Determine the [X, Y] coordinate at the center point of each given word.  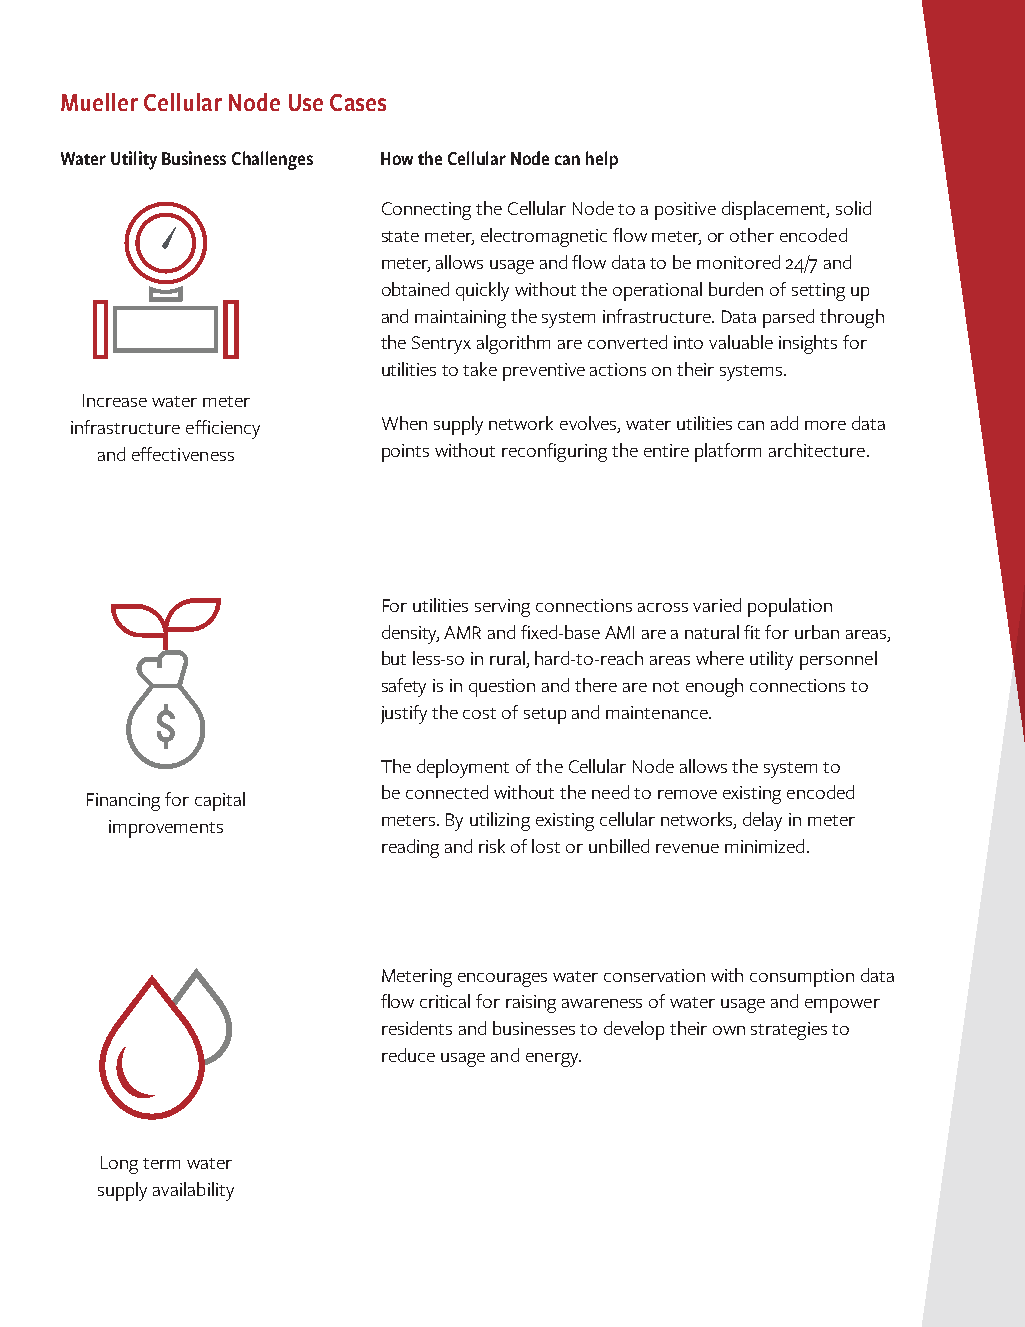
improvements [166, 829]
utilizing [500, 821]
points [405, 453]
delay [762, 821]
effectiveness [183, 454]
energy [553, 1060]
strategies [789, 1031]
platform [728, 452]
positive [685, 211]
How [397, 158]
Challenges [272, 160]
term [161, 1163]
